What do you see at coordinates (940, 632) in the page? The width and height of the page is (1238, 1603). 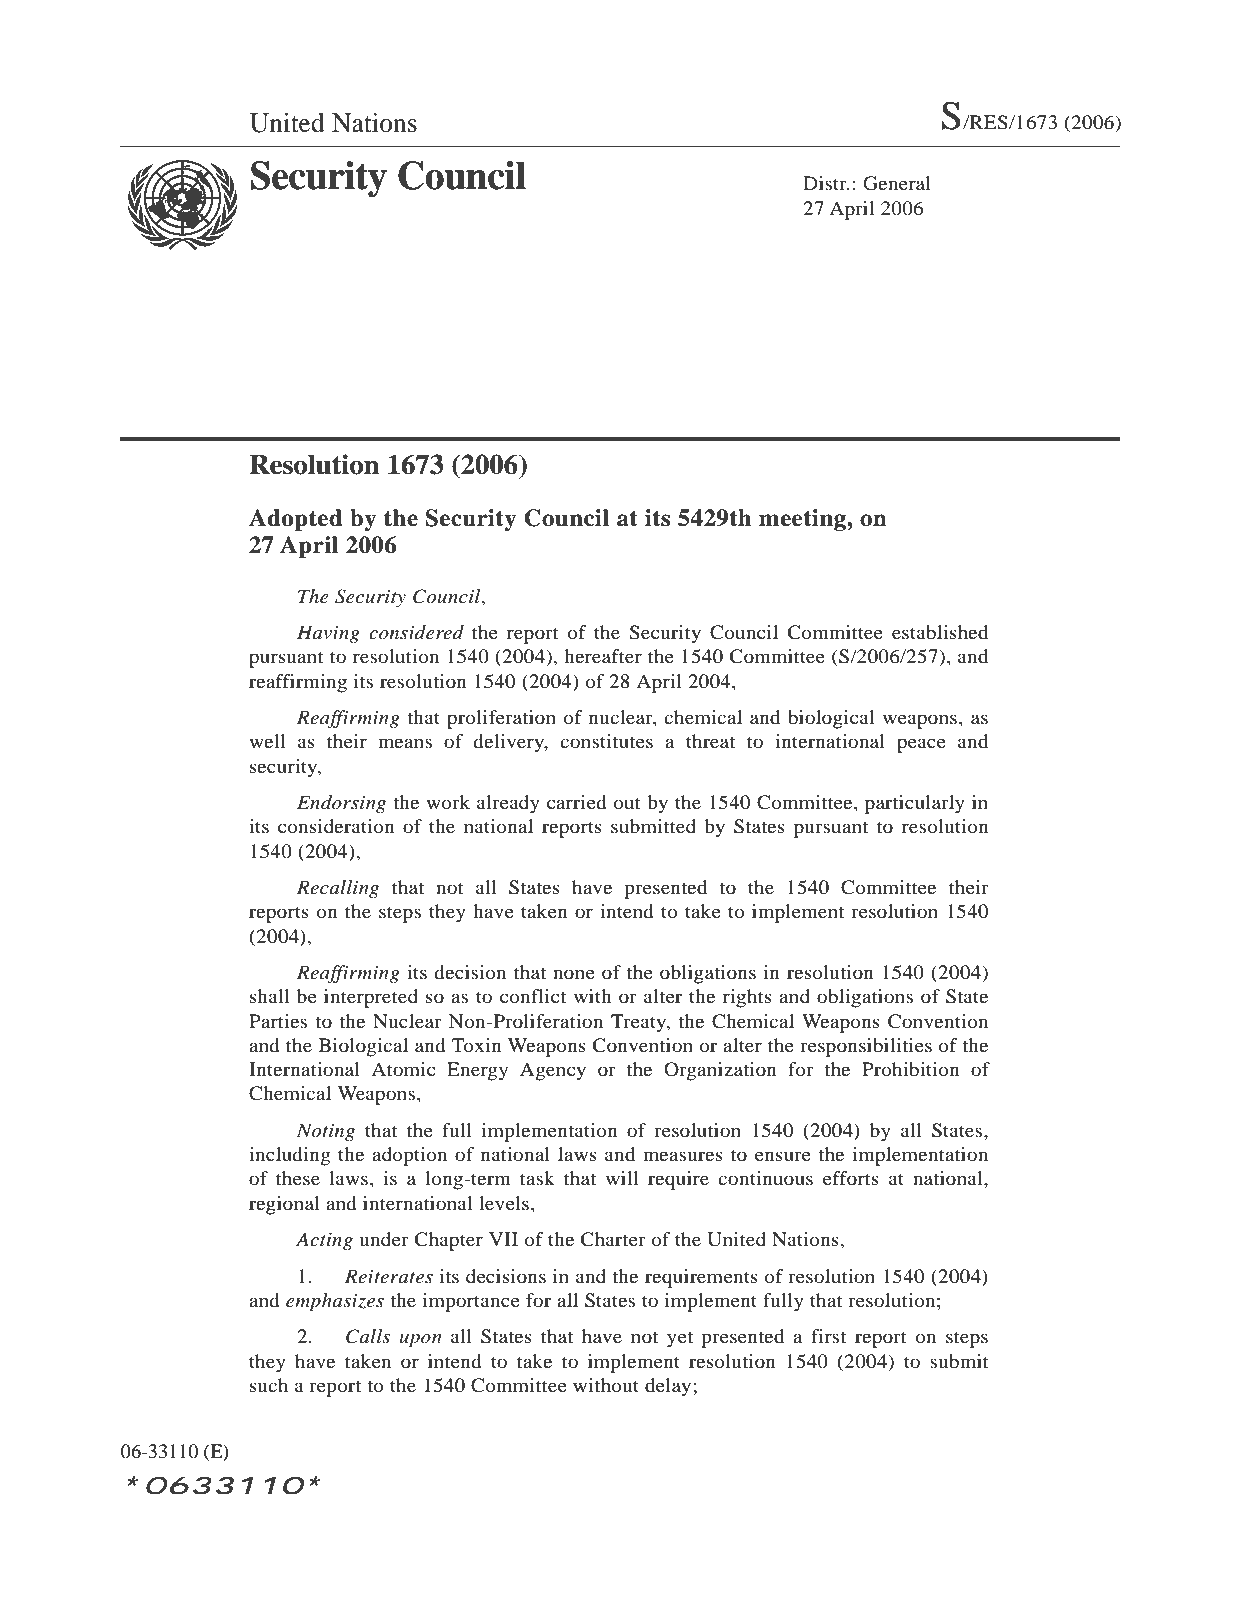 I see `established` at bounding box center [940, 632].
